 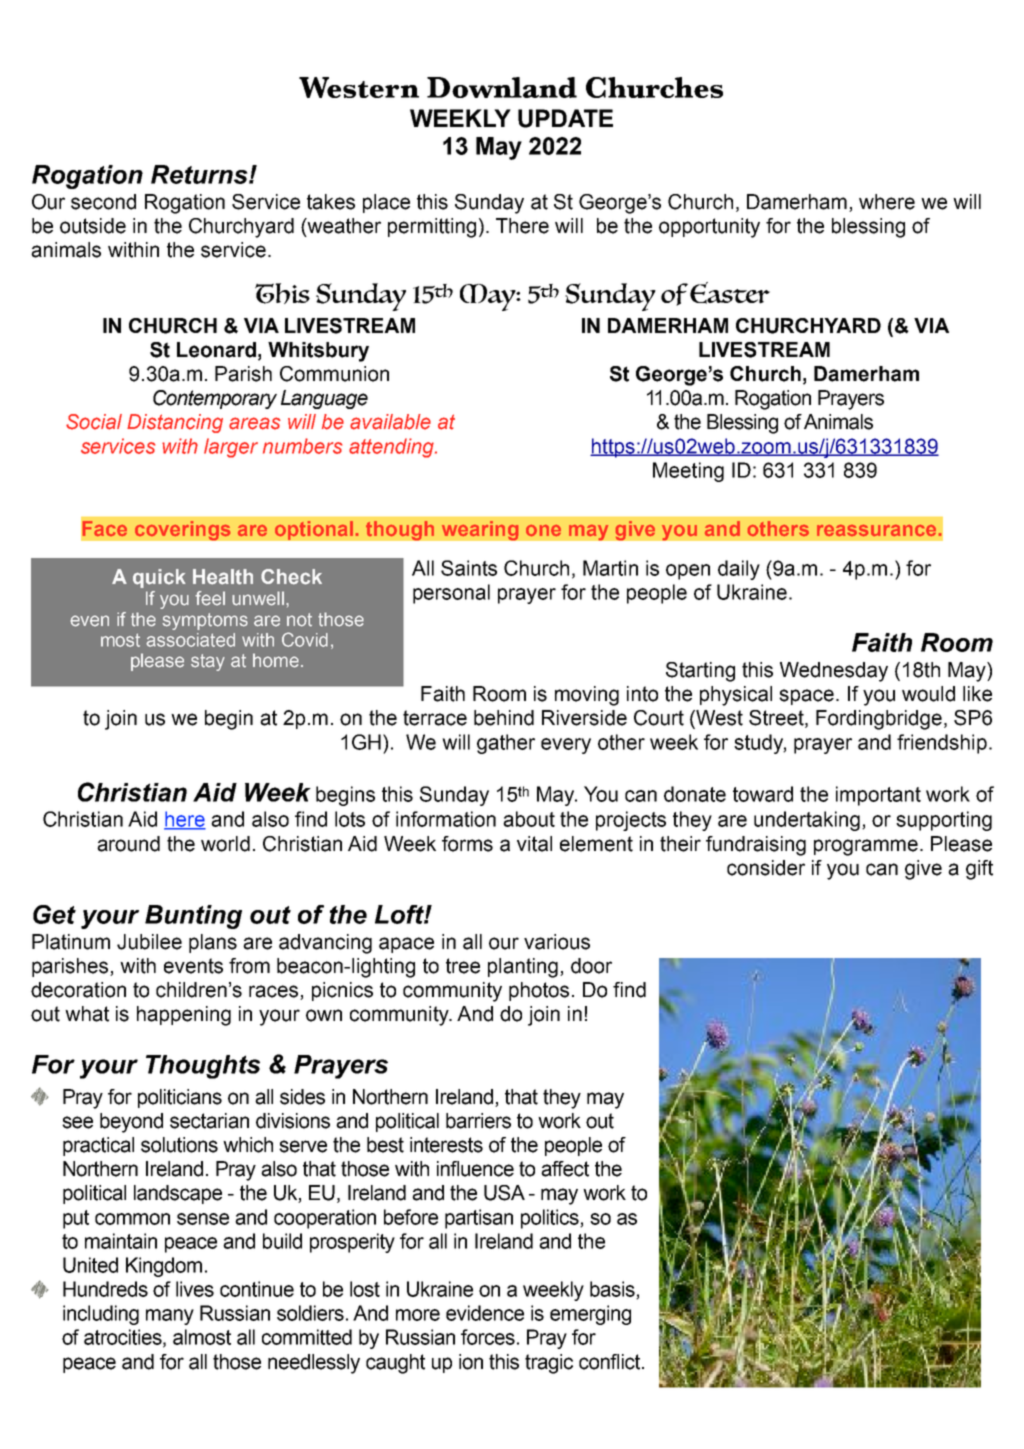 I want to click on opportunity, so click(x=709, y=228).
